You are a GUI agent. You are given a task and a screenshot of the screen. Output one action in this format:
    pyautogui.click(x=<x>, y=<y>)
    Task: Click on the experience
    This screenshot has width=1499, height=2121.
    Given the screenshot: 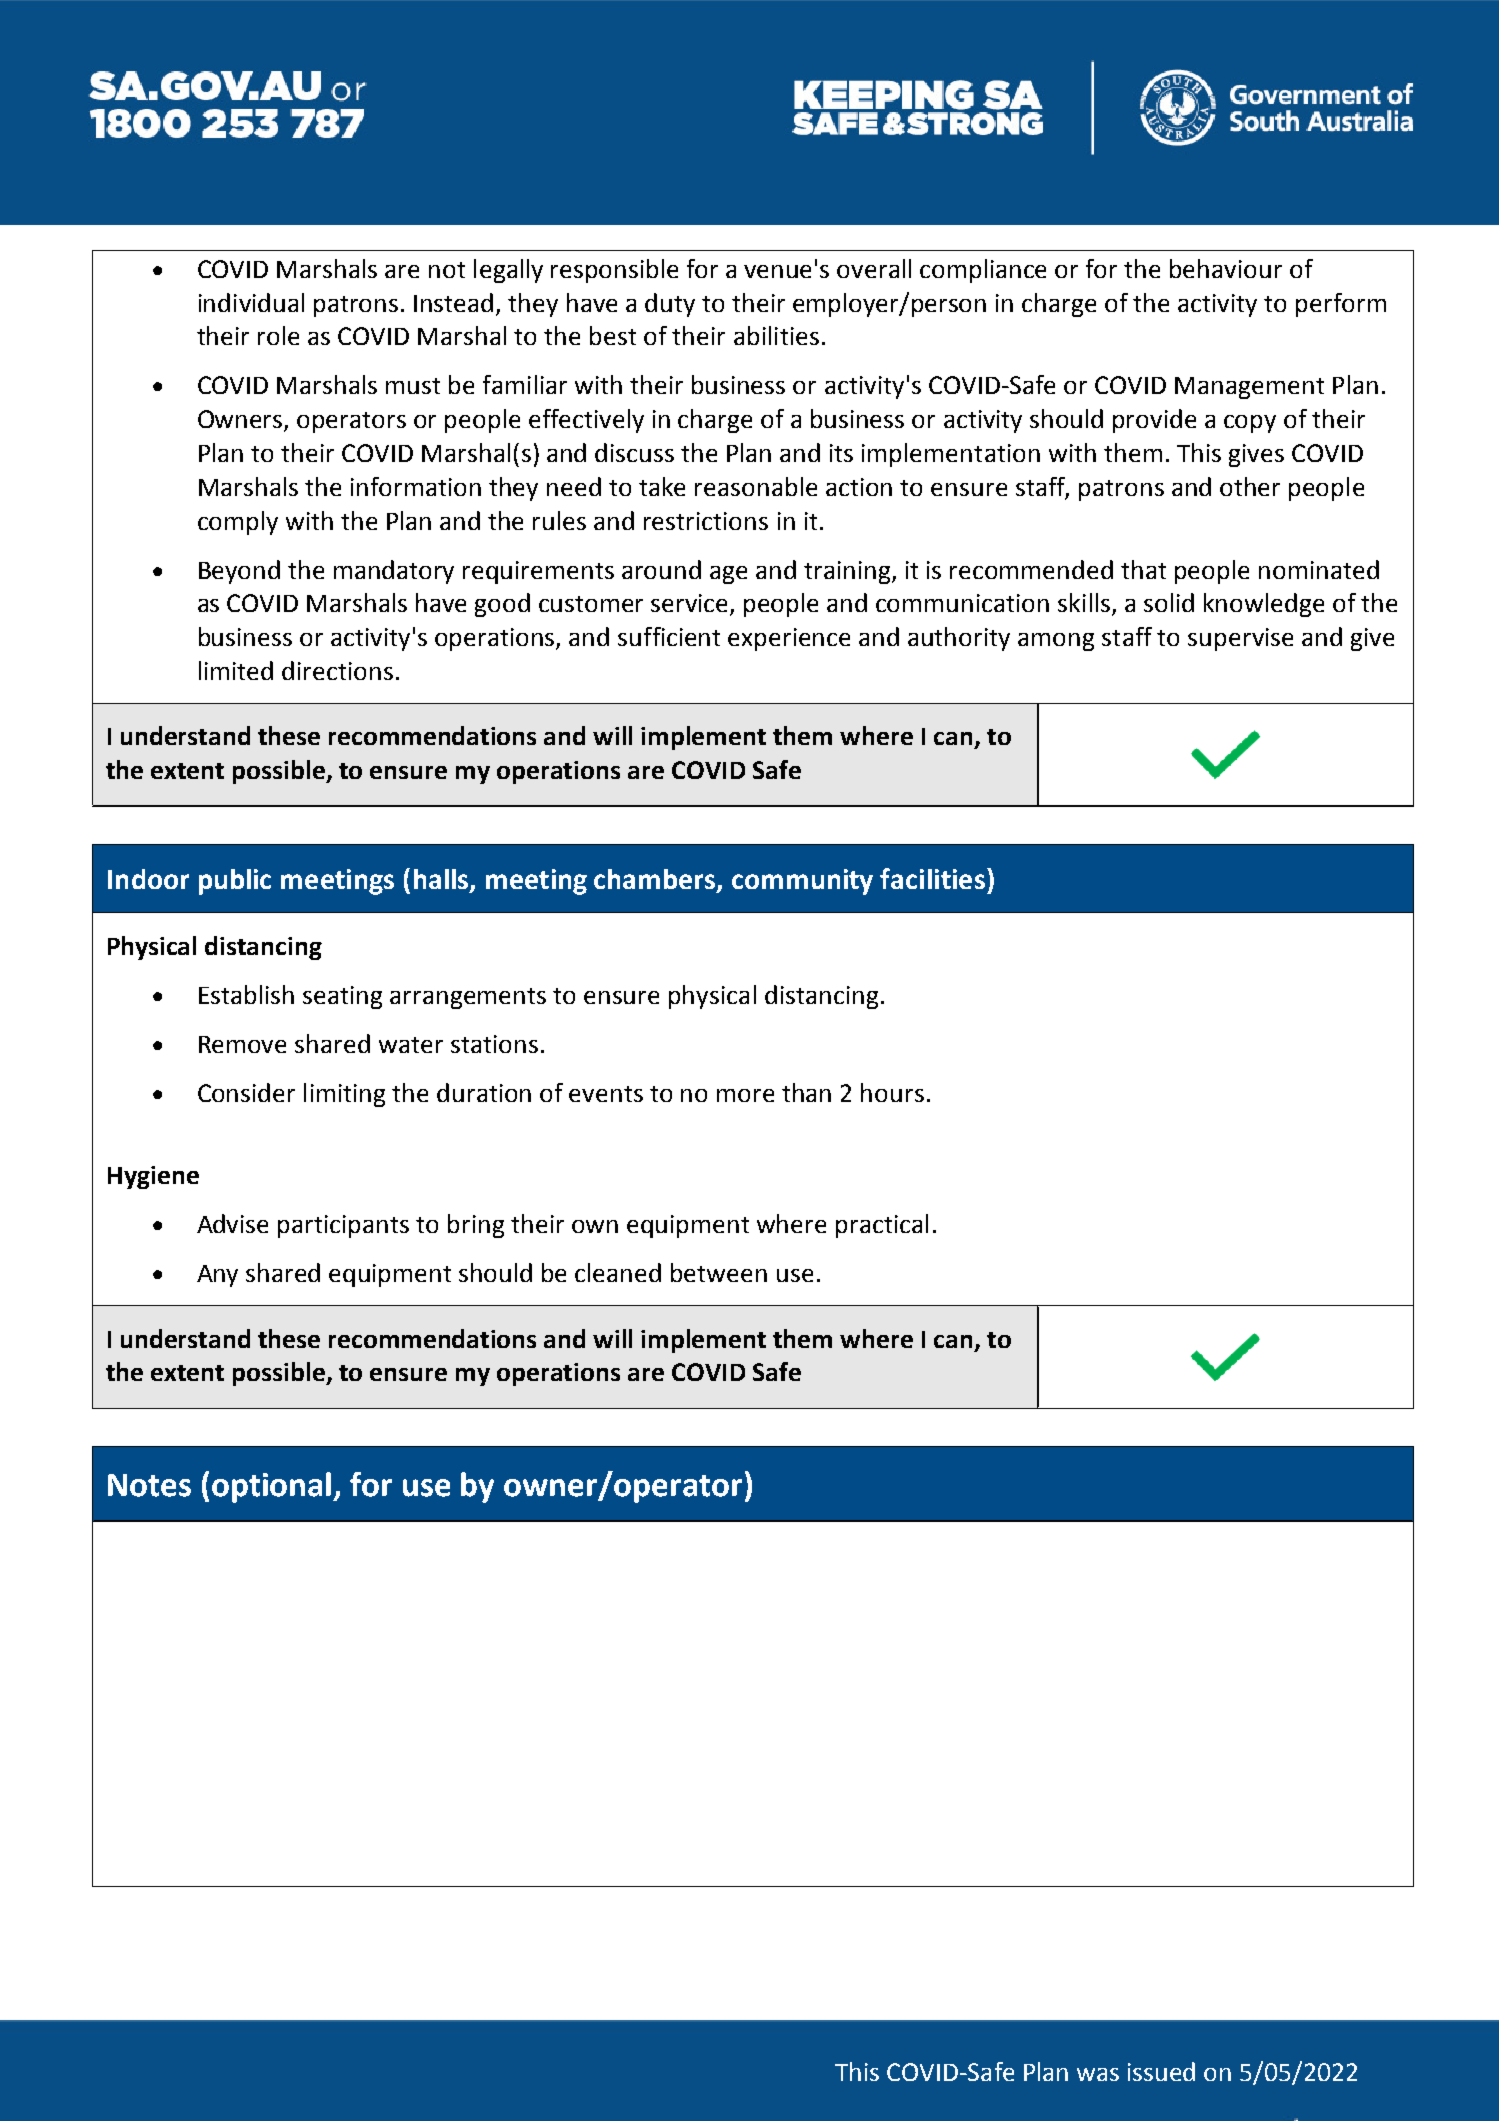 What is the action you would take?
    pyautogui.click(x=789, y=639)
